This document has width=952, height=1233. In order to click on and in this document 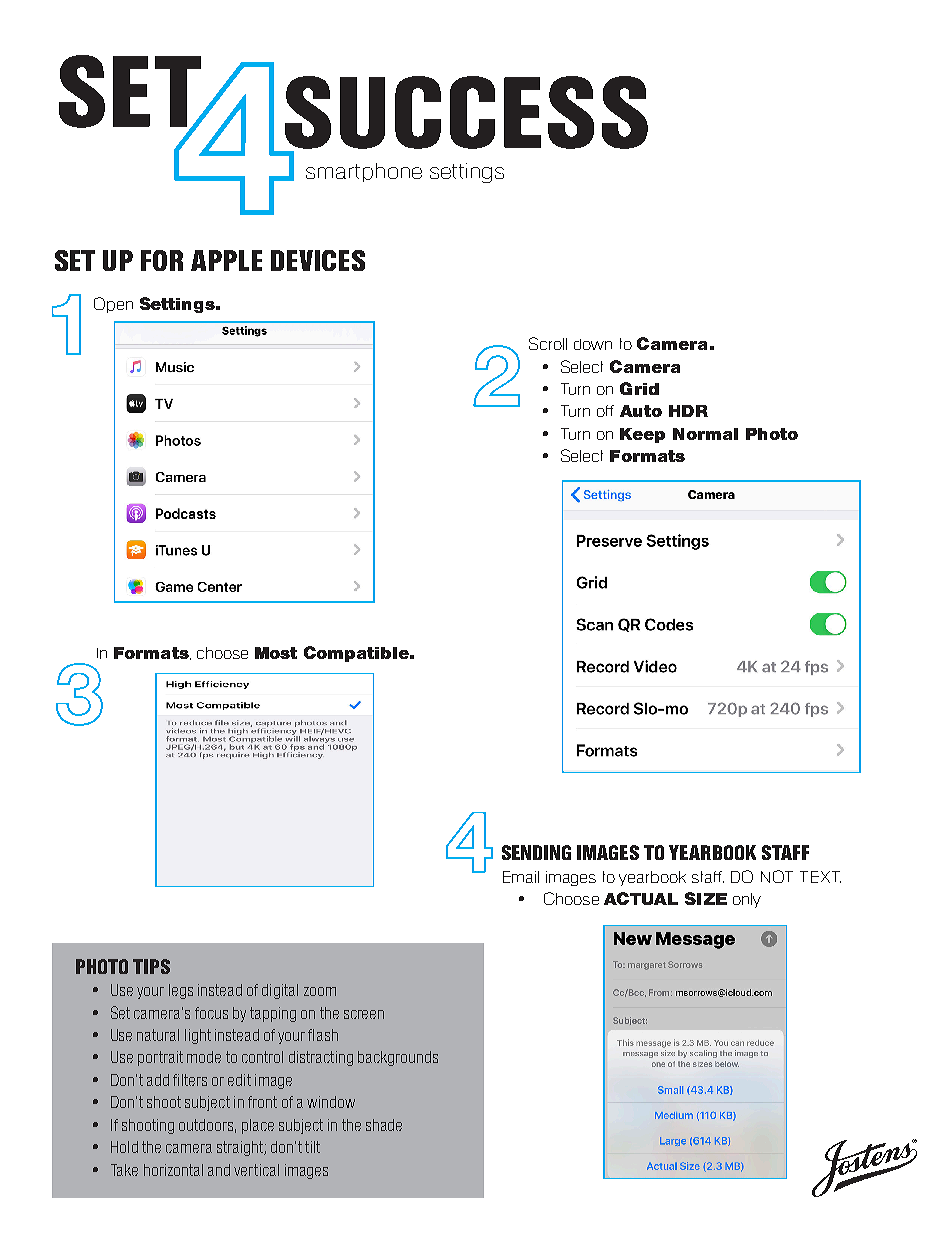, I will do `click(219, 1170)`.
